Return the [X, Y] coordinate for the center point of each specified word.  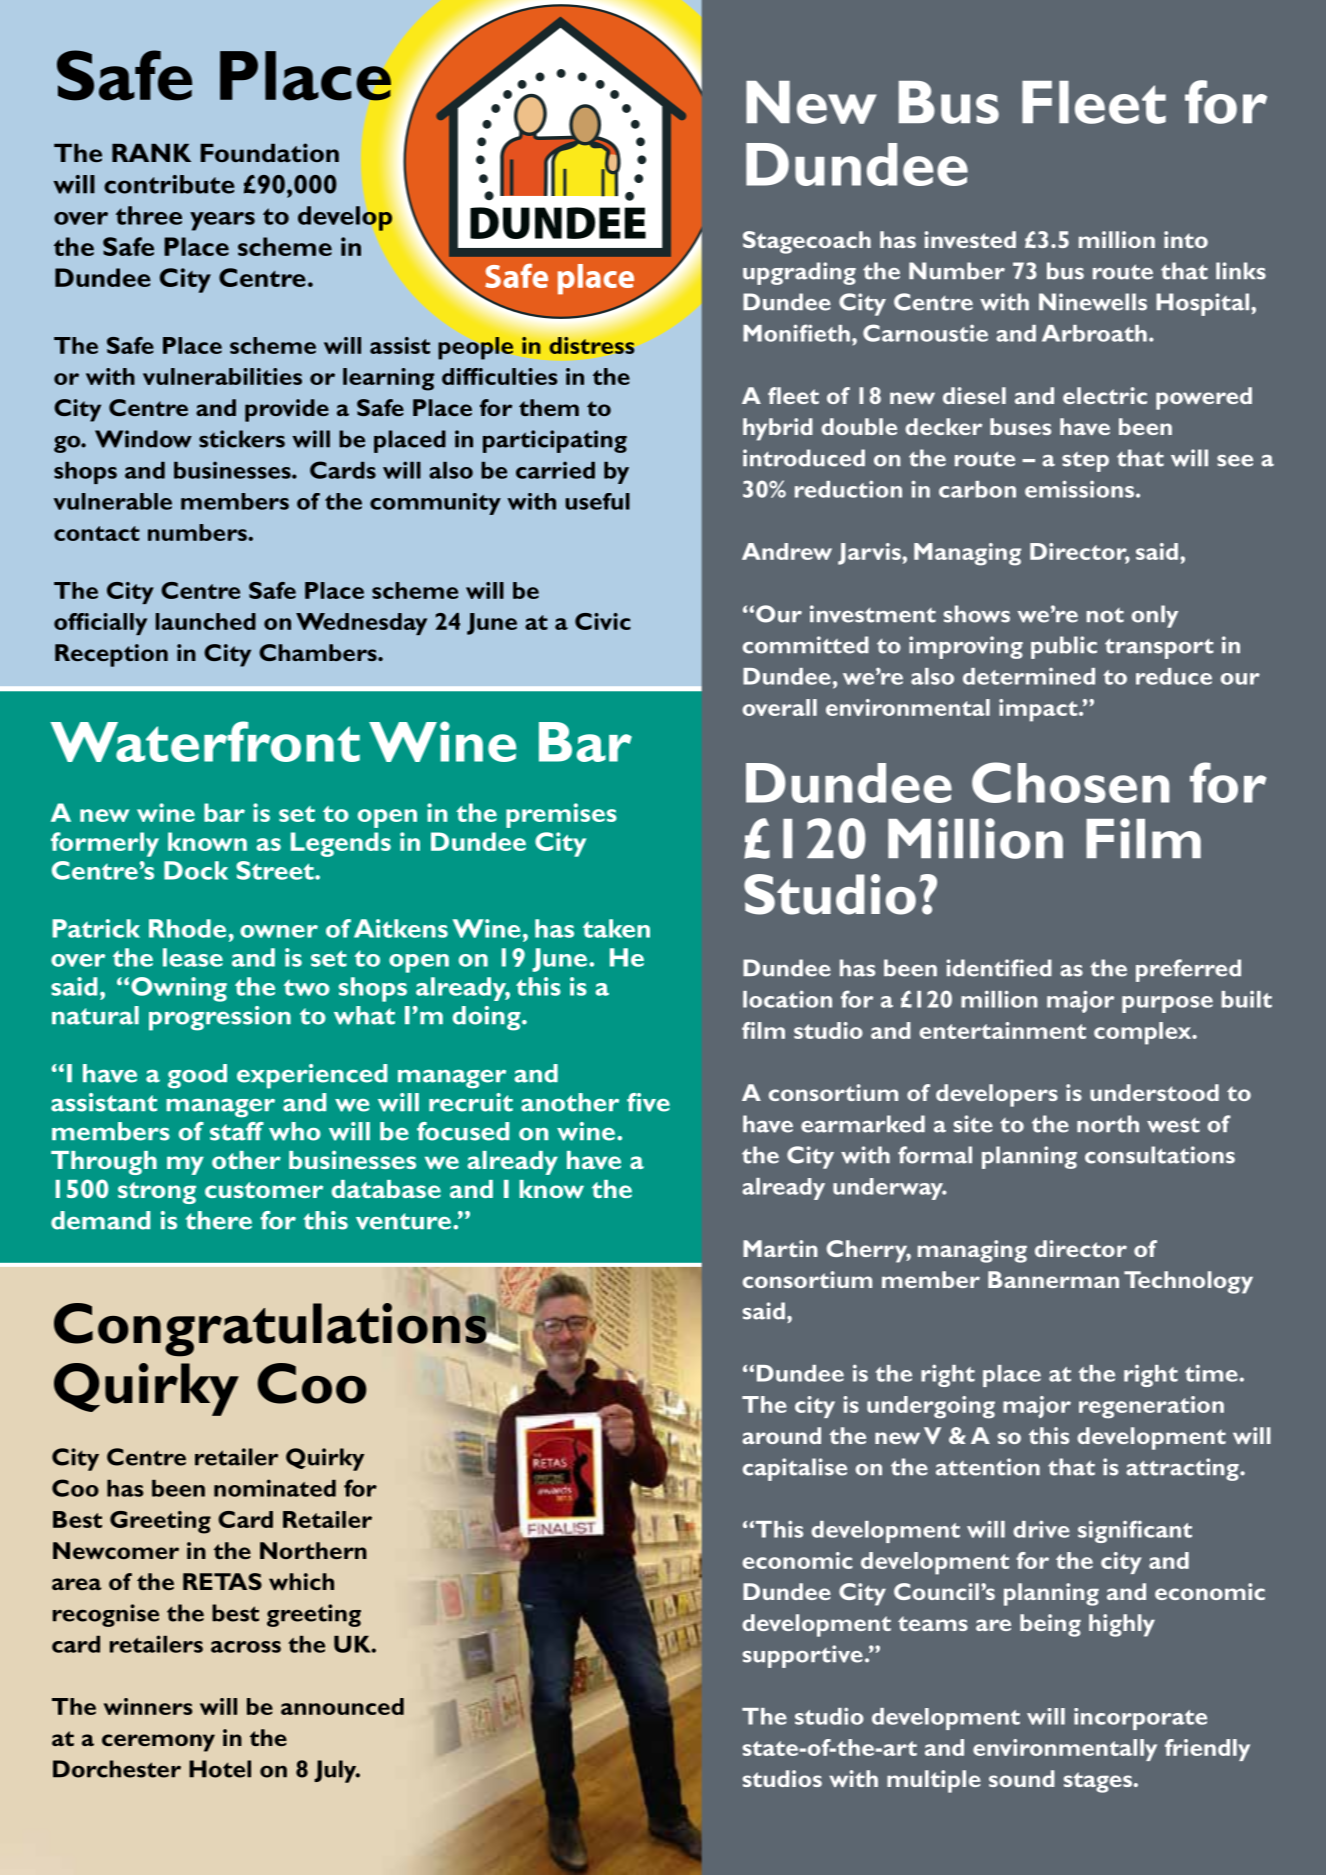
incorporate [1140, 1719]
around [781, 1435]
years [222, 221]
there [219, 1220]
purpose [1167, 1004]
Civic [603, 621]
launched [206, 621]
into [1186, 239]
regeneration [1151, 1407]
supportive [803, 1656]
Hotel [220, 1769]
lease [193, 957]
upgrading [799, 273]
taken [616, 928]
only [1154, 616]
